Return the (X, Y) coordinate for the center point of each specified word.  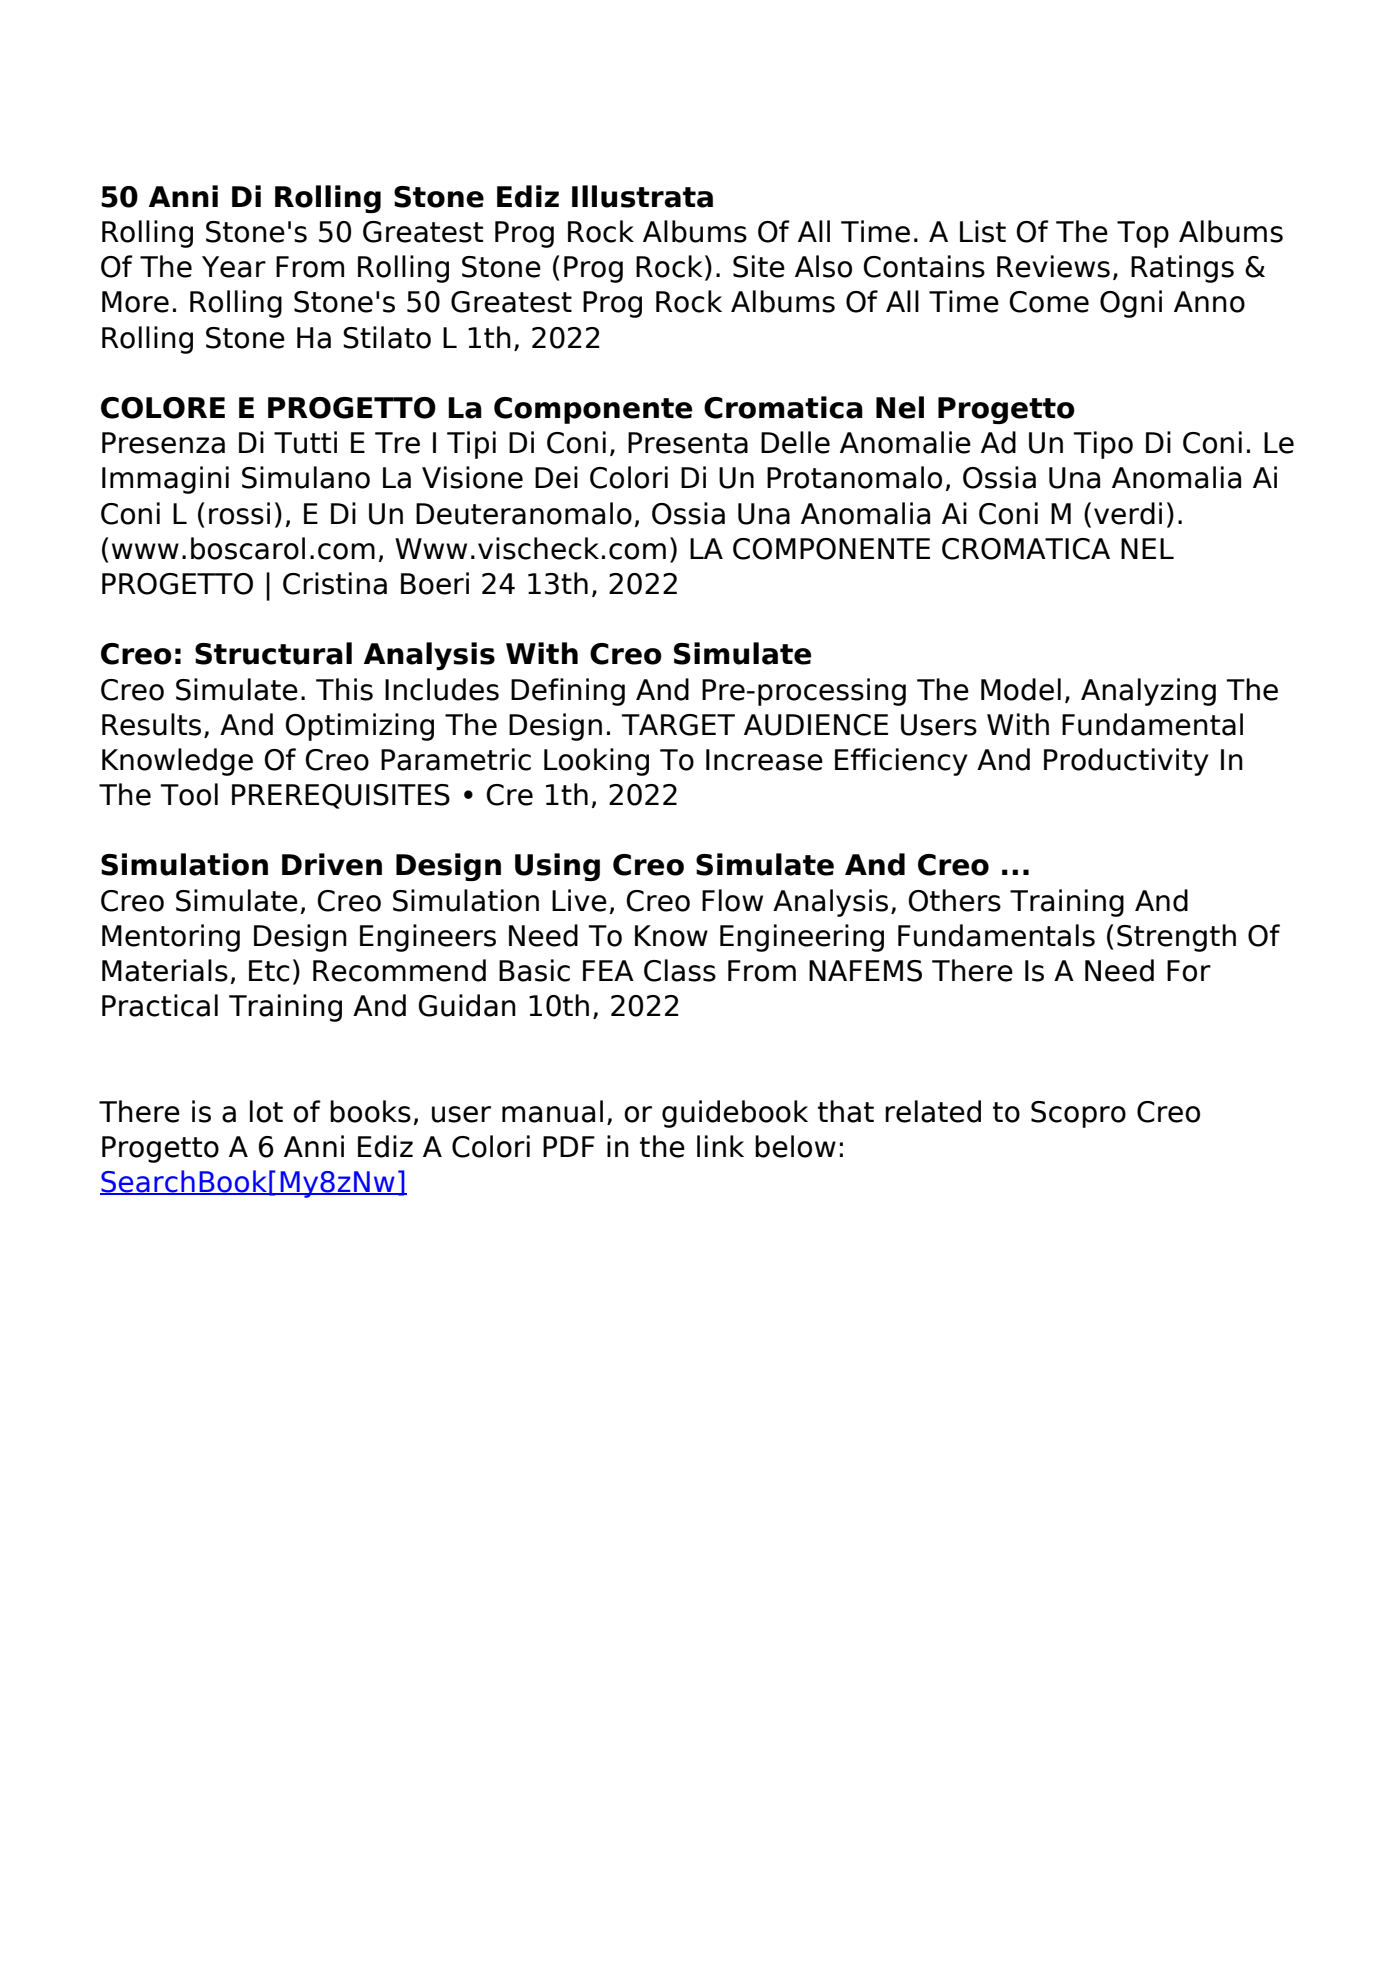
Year (234, 267)
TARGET (678, 725)
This (344, 689)
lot (266, 1111)
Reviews (1053, 266)
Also (823, 266)
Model (1021, 689)
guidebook (735, 1114)
